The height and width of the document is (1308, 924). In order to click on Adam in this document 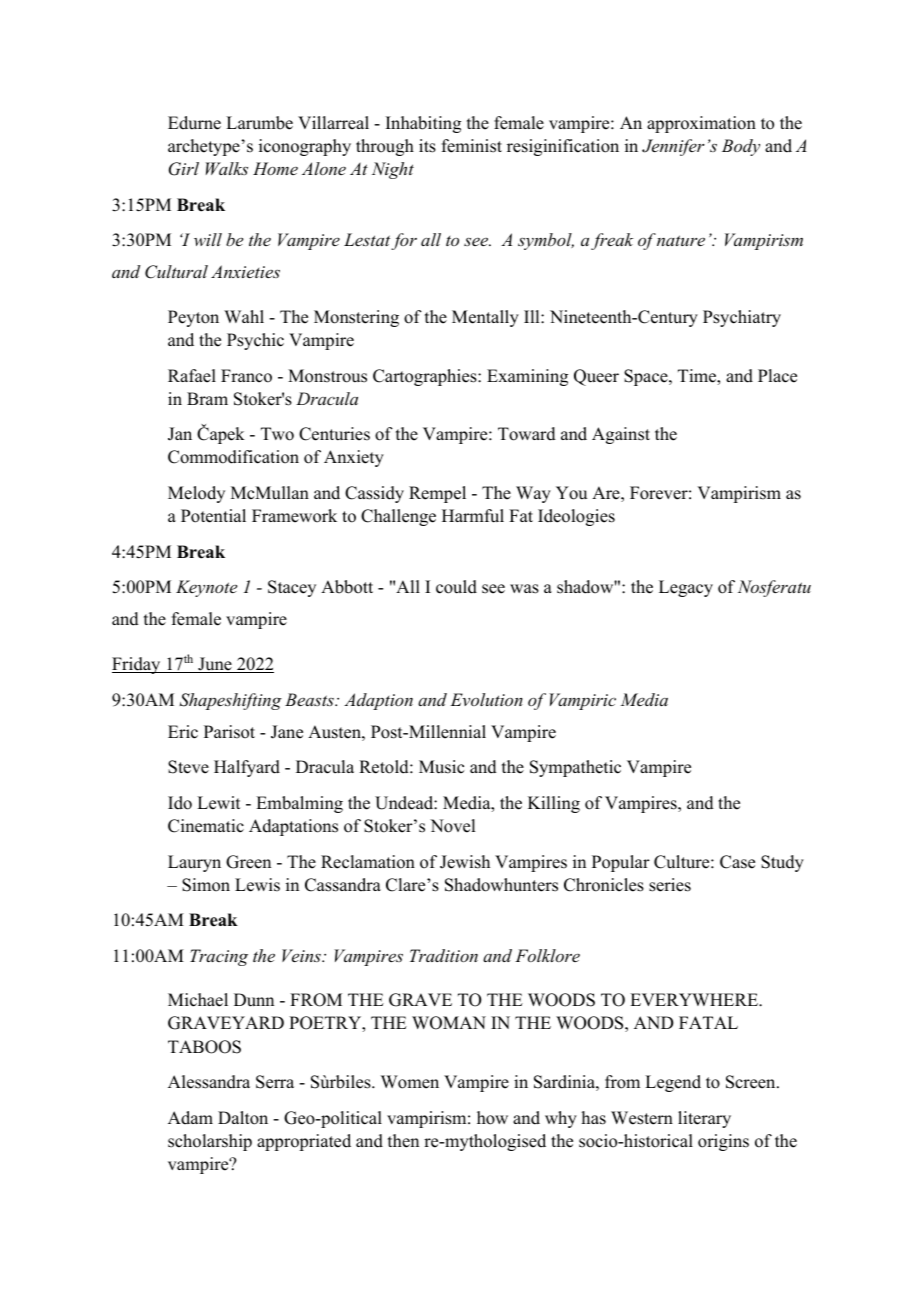, I will do `click(190, 1118)`.
